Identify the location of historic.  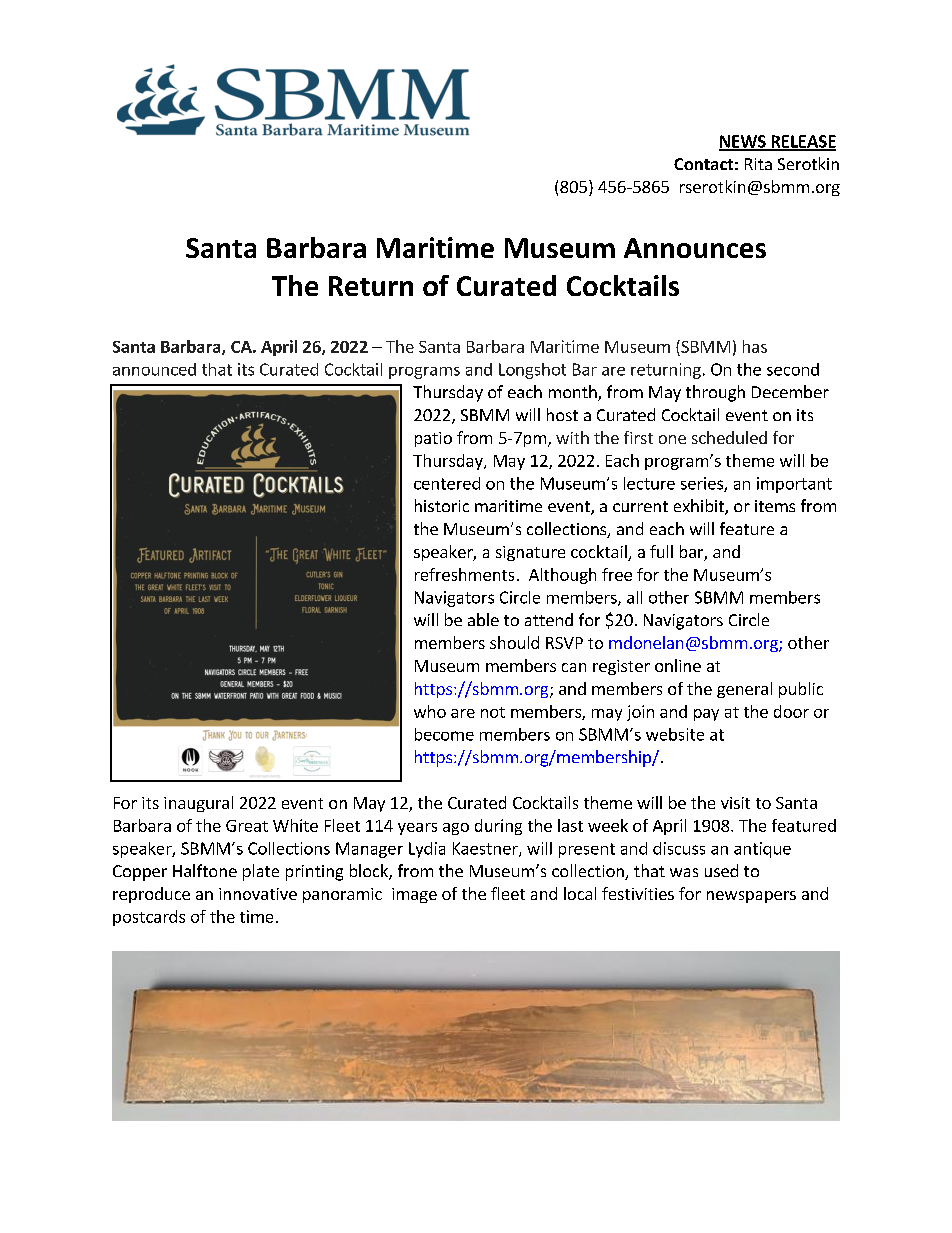
(442, 505).
